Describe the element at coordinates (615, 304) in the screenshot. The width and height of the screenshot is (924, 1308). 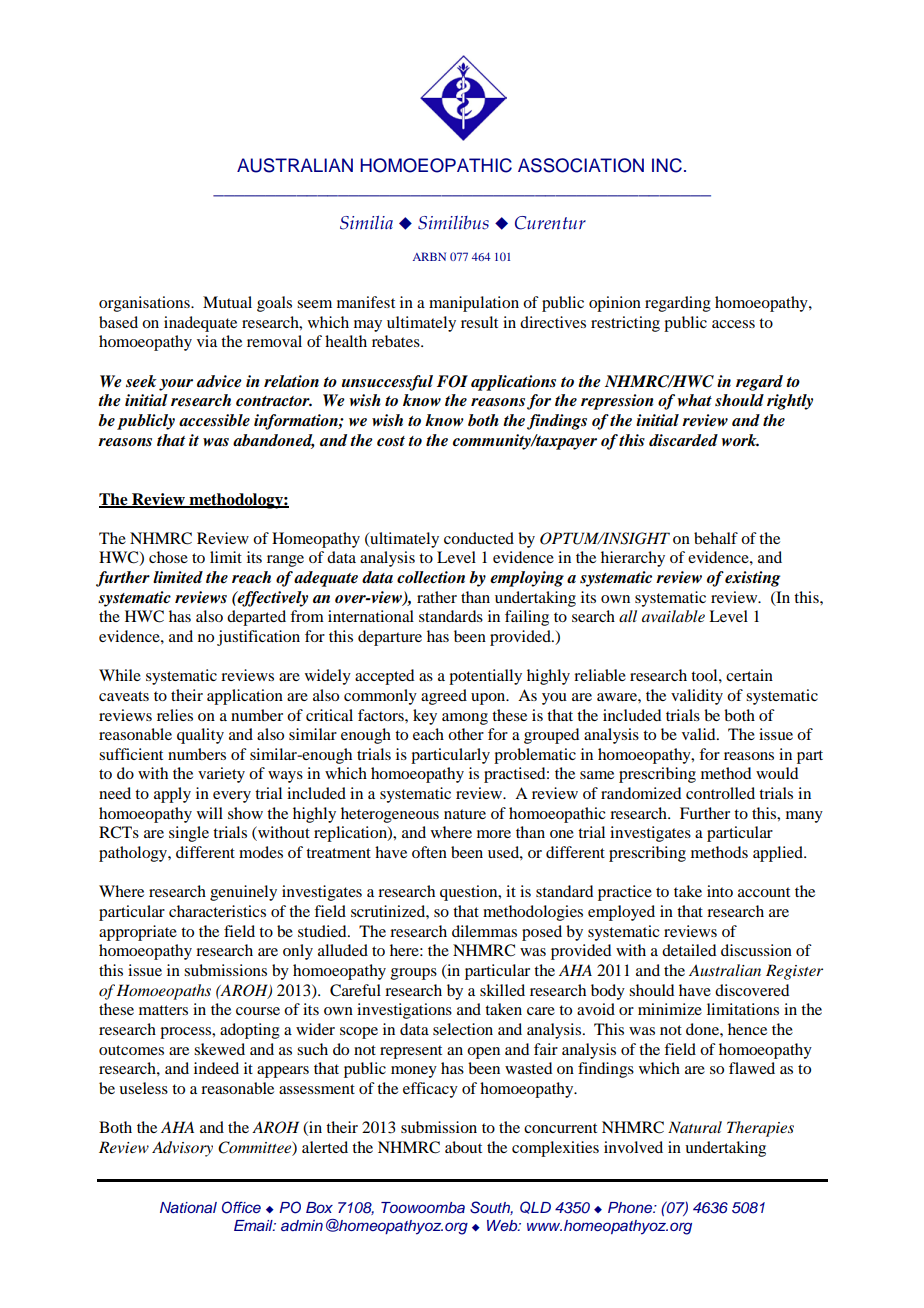
I see `opinion` at that location.
